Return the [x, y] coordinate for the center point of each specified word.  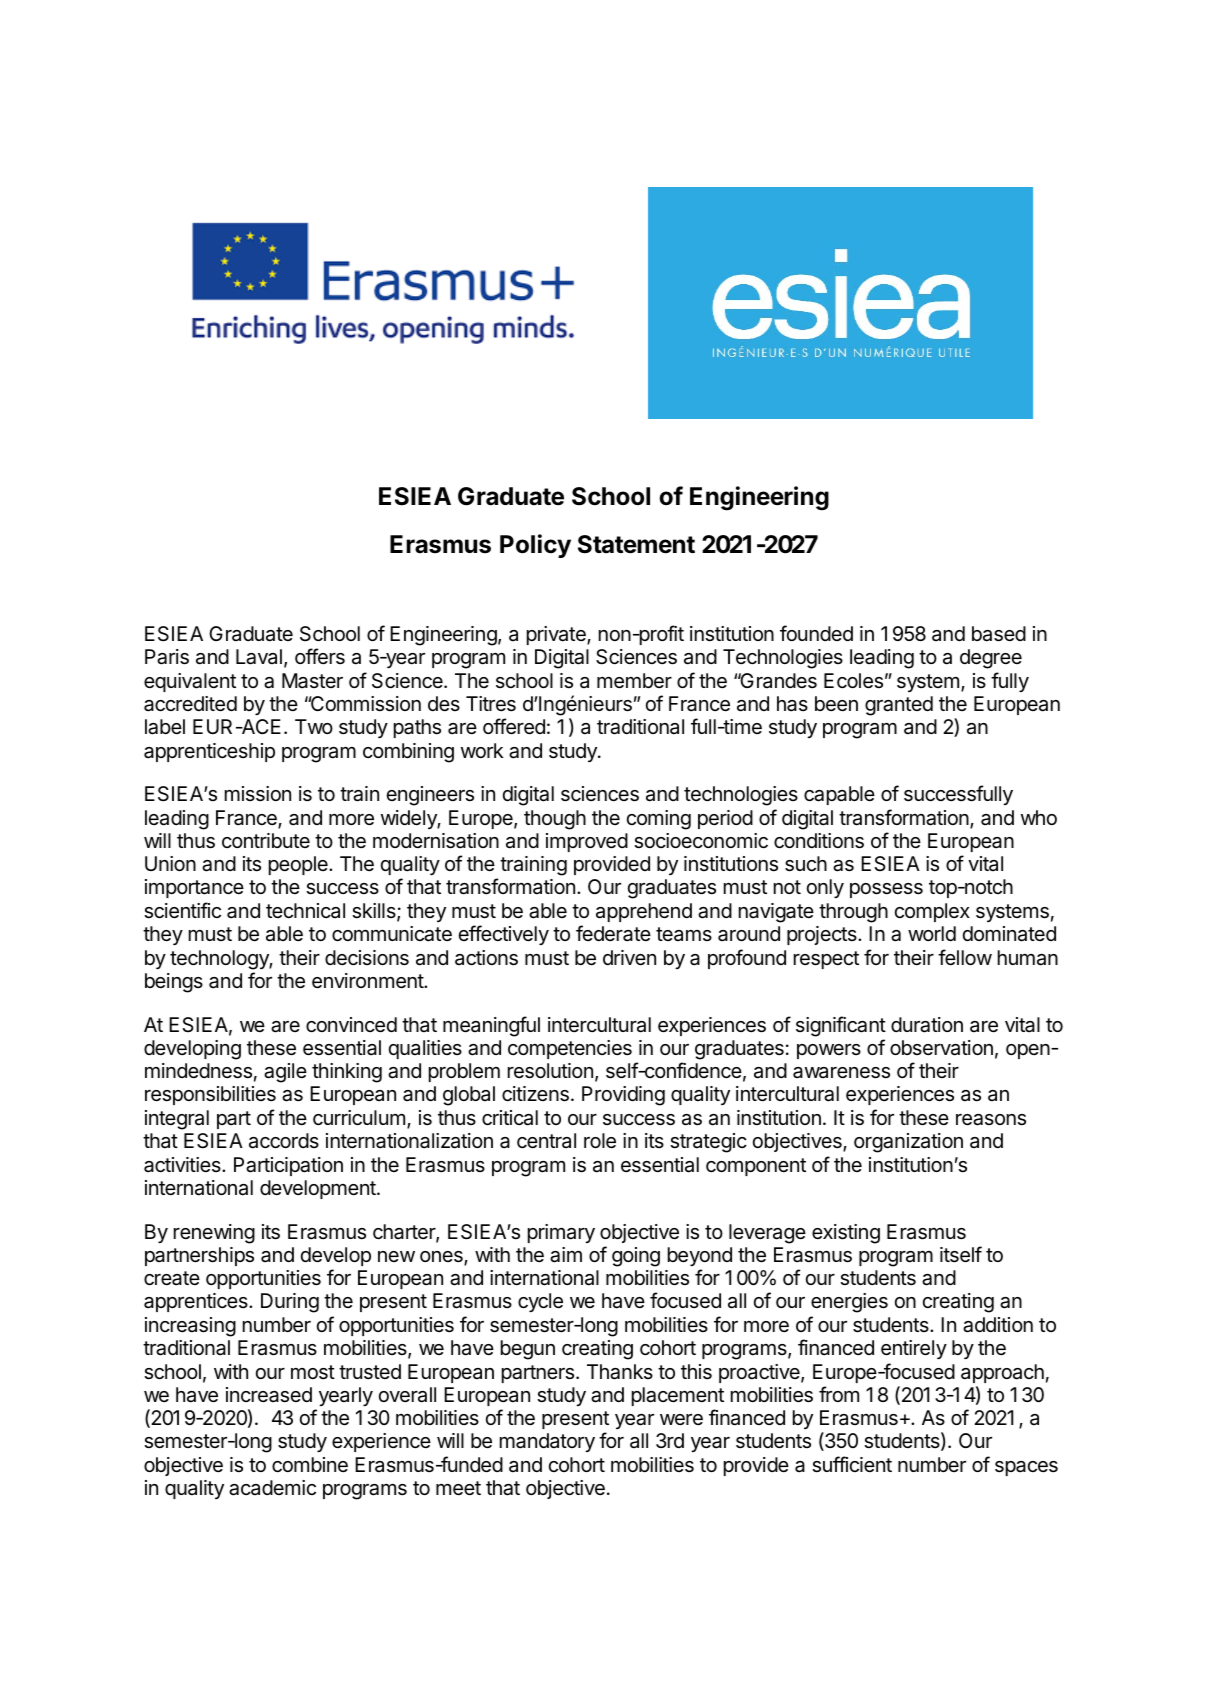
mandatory [547, 1442]
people [299, 865]
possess [886, 890]
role [600, 1141]
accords [284, 1141]
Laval [259, 657]
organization [908, 1143]
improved [587, 842]
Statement [636, 544]
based [999, 634]
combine [310, 1464]
